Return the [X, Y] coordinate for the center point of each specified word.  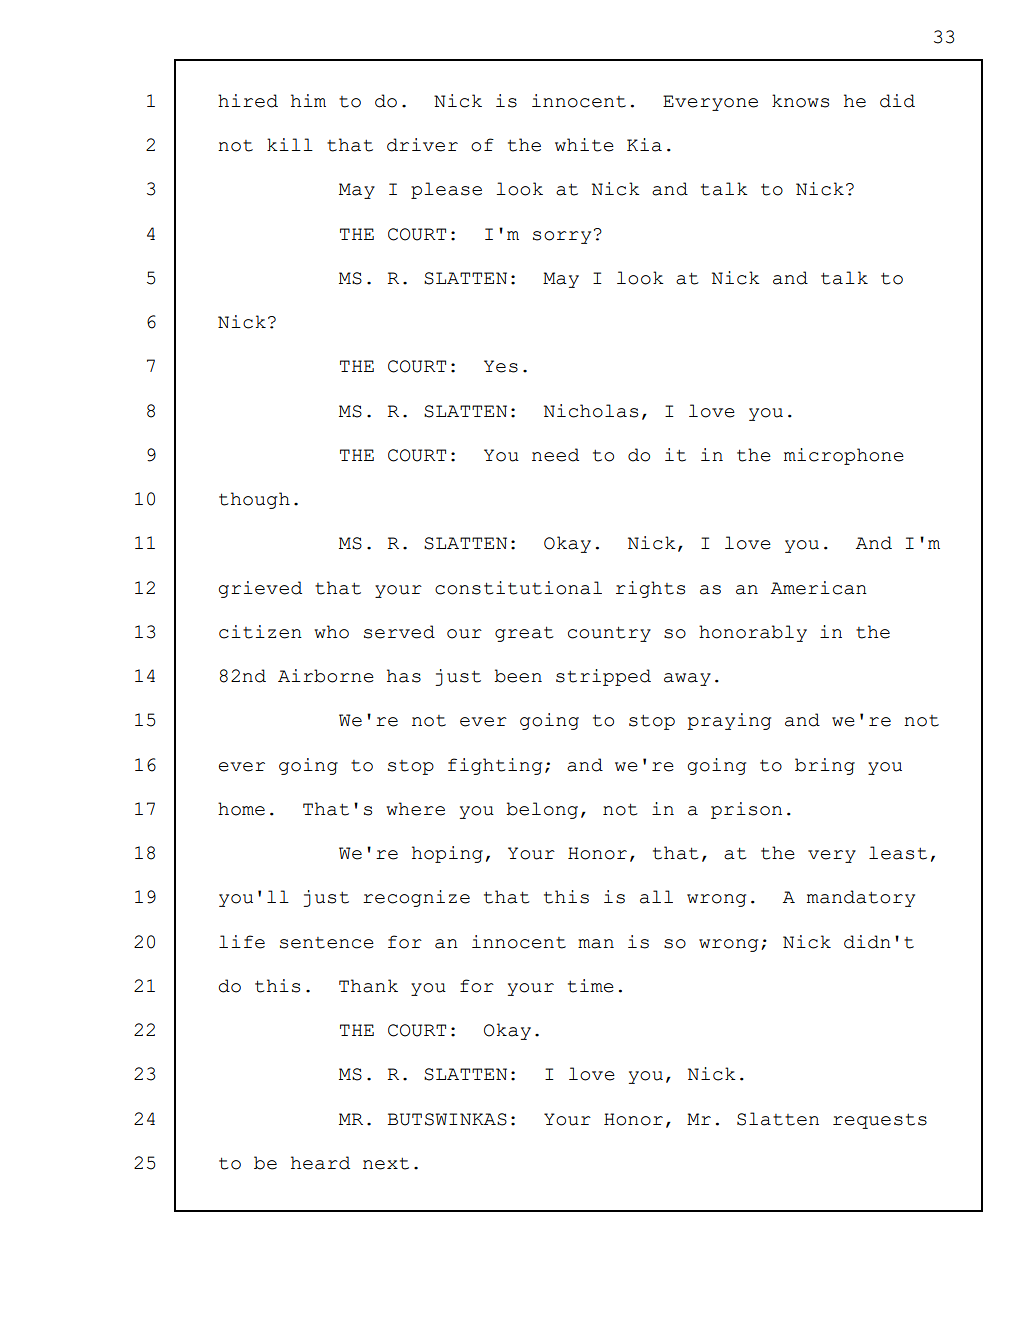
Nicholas [591, 411]
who [331, 632]
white [584, 145]
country [609, 634]
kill [290, 144]
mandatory [861, 898]
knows [800, 101]
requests [880, 1121]
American [819, 588]
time [591, 986]
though [254, 500]
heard [320, 1163]
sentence [327, 943]
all [656, 897]
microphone [844, 456]
